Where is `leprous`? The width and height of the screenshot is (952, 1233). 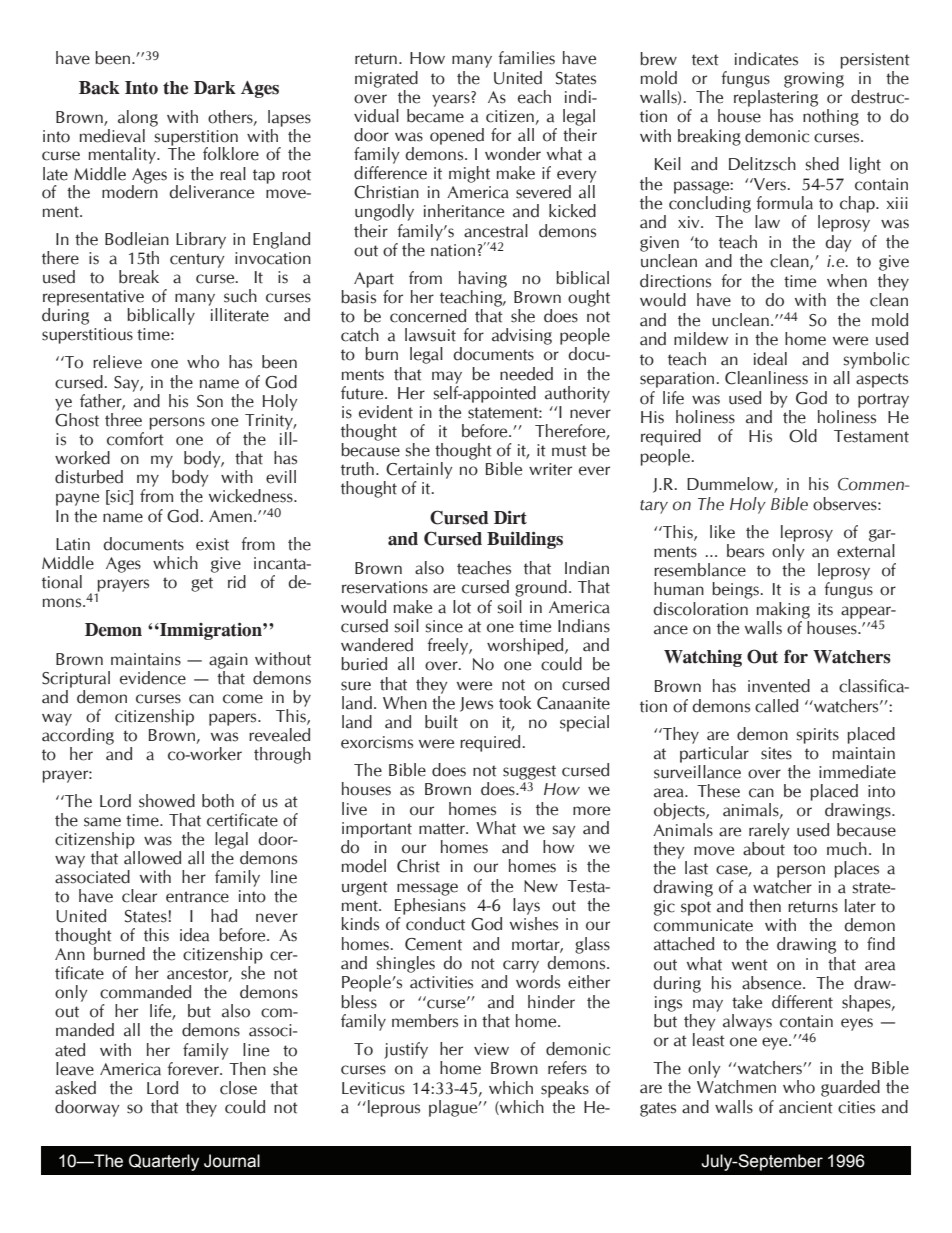
leprous is located at coordinates (394, 1108).
